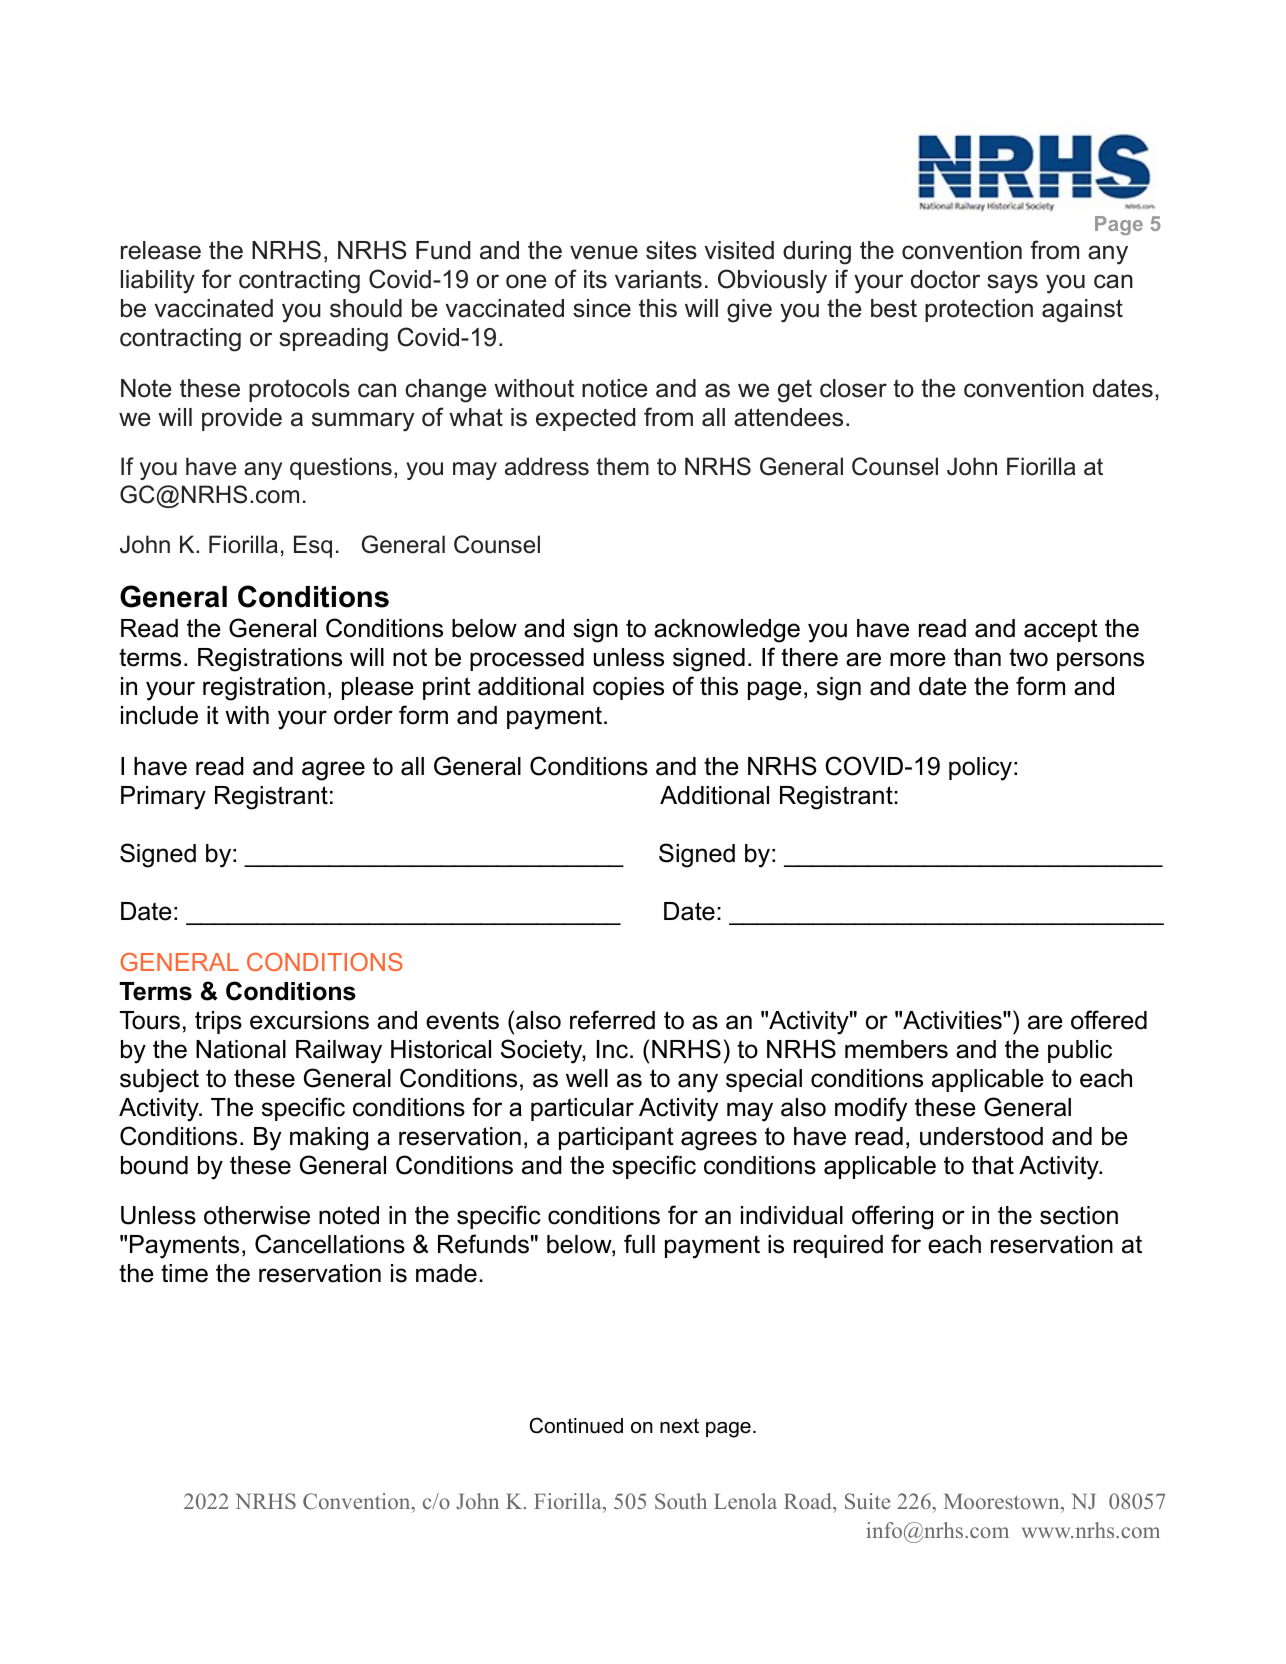  What do you see at coordinates (612, 1020) in the screenshot?
I see `referred` at bounding box center [612, 1020].
